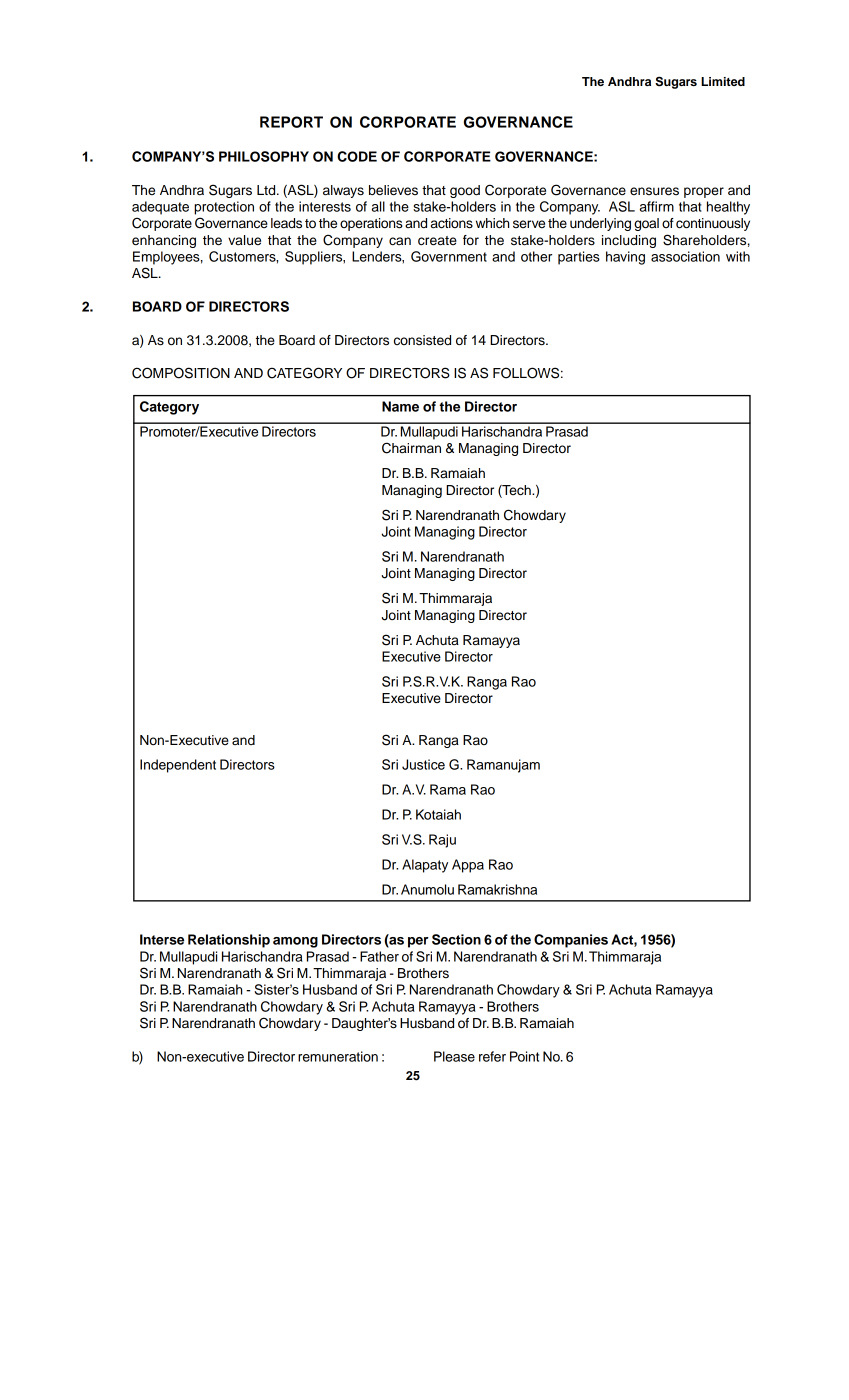  I want to click on REPORT, so click(291, 122).
